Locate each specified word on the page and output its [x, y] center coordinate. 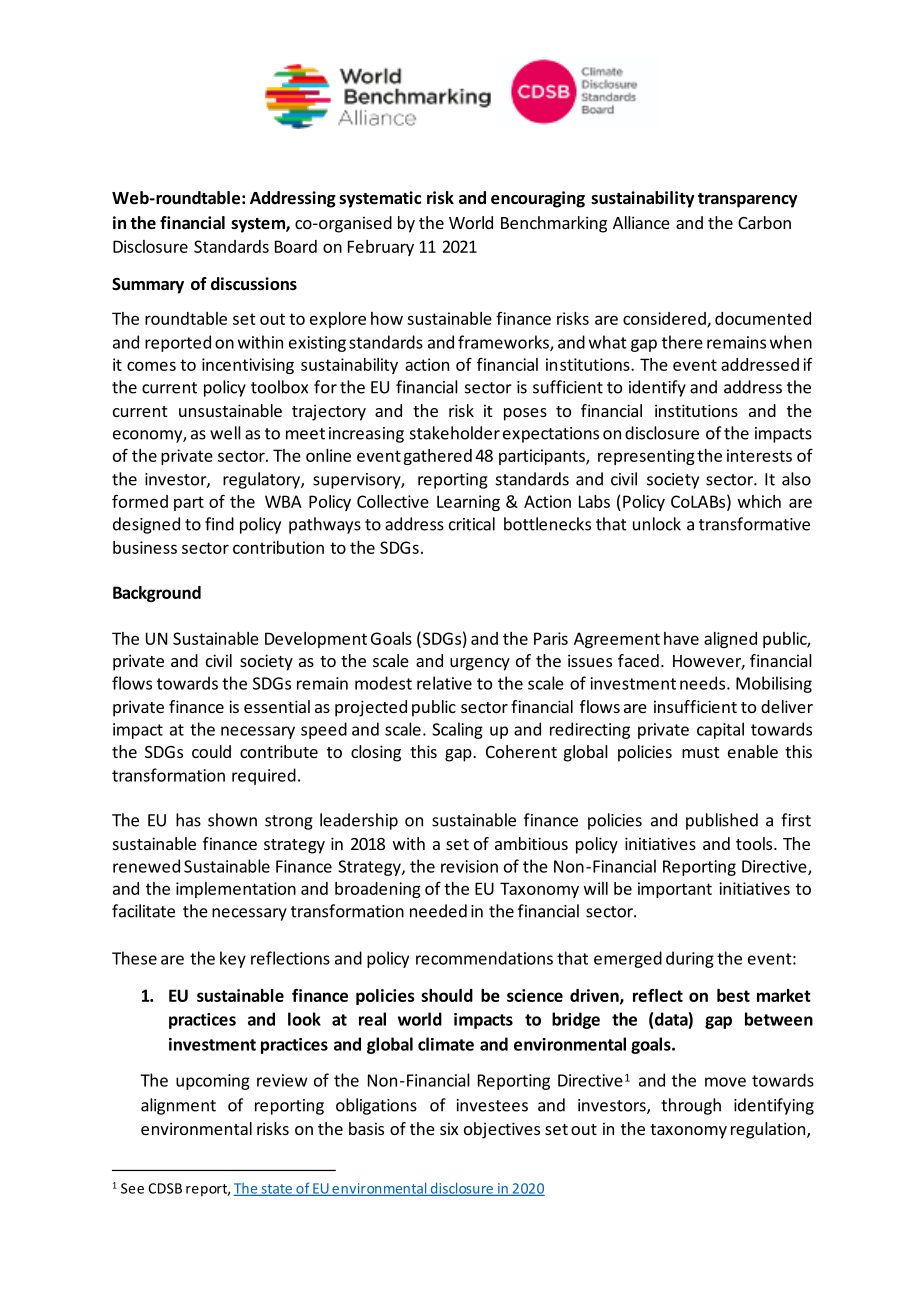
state [276, 1190]
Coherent [521, 751]
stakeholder [455, 433]
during [690, 959]
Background [157, 594]
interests [759, 455]
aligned [730, 640]
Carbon [764, 222]
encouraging [538, 199]
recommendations [484, 958]
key [233, 959]
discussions [254, 284]
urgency [480, 664]
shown [232, 820]
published [722, 821]
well [225, 433]
